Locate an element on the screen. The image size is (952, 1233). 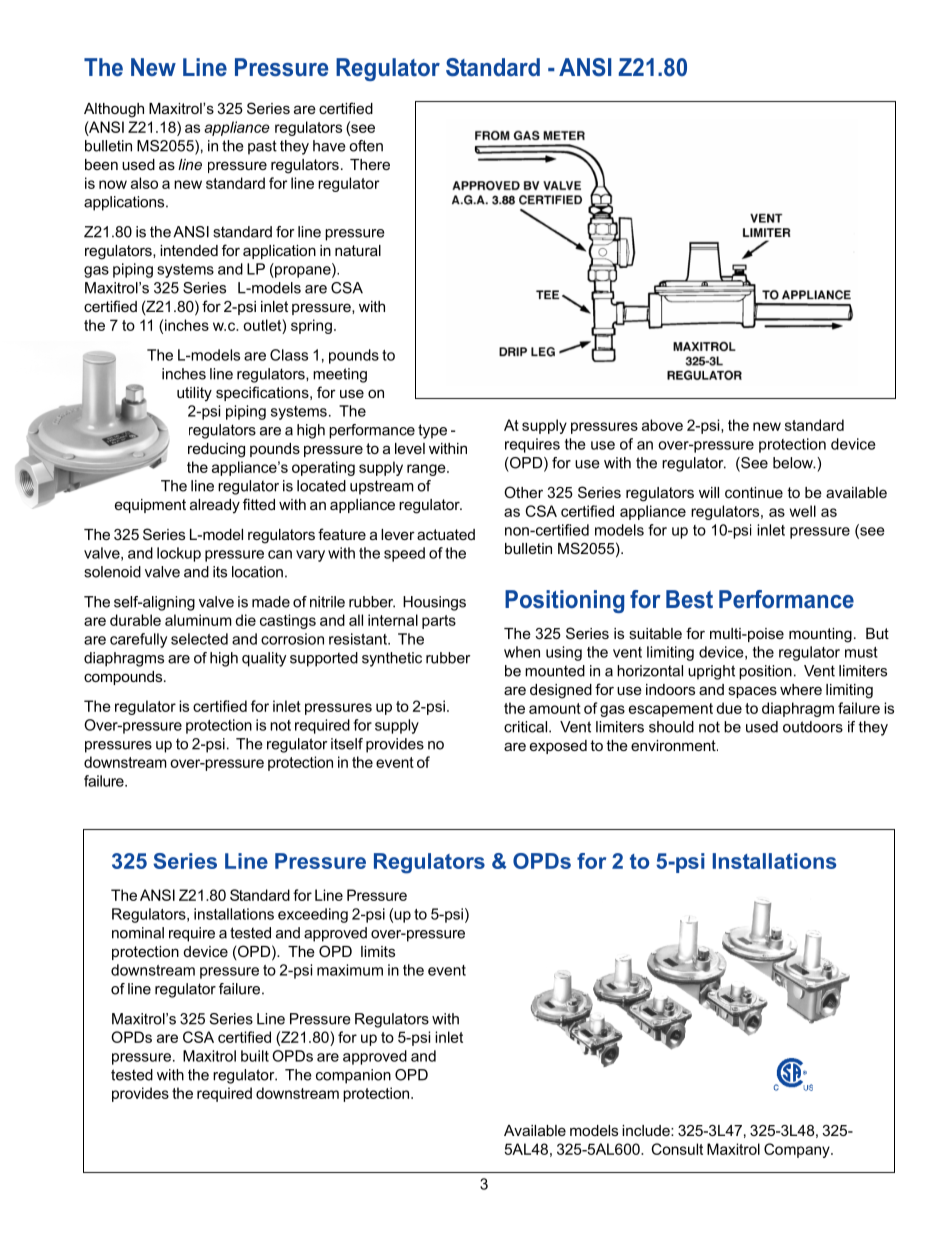
built is located at coordinates (255, 1056).
